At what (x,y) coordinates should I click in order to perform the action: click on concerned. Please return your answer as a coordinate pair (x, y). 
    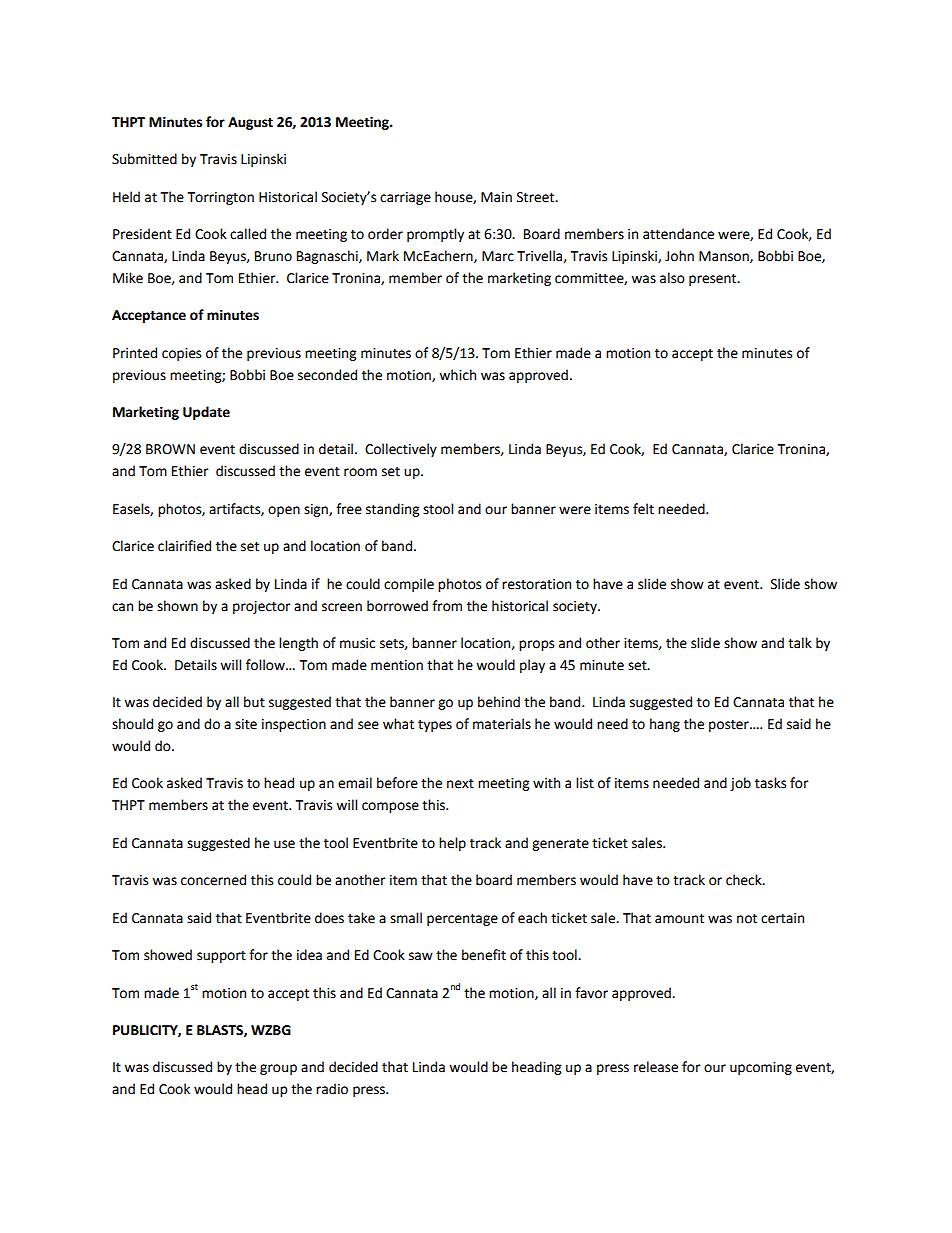
    Looking at the image, I should click on (213, 880).
